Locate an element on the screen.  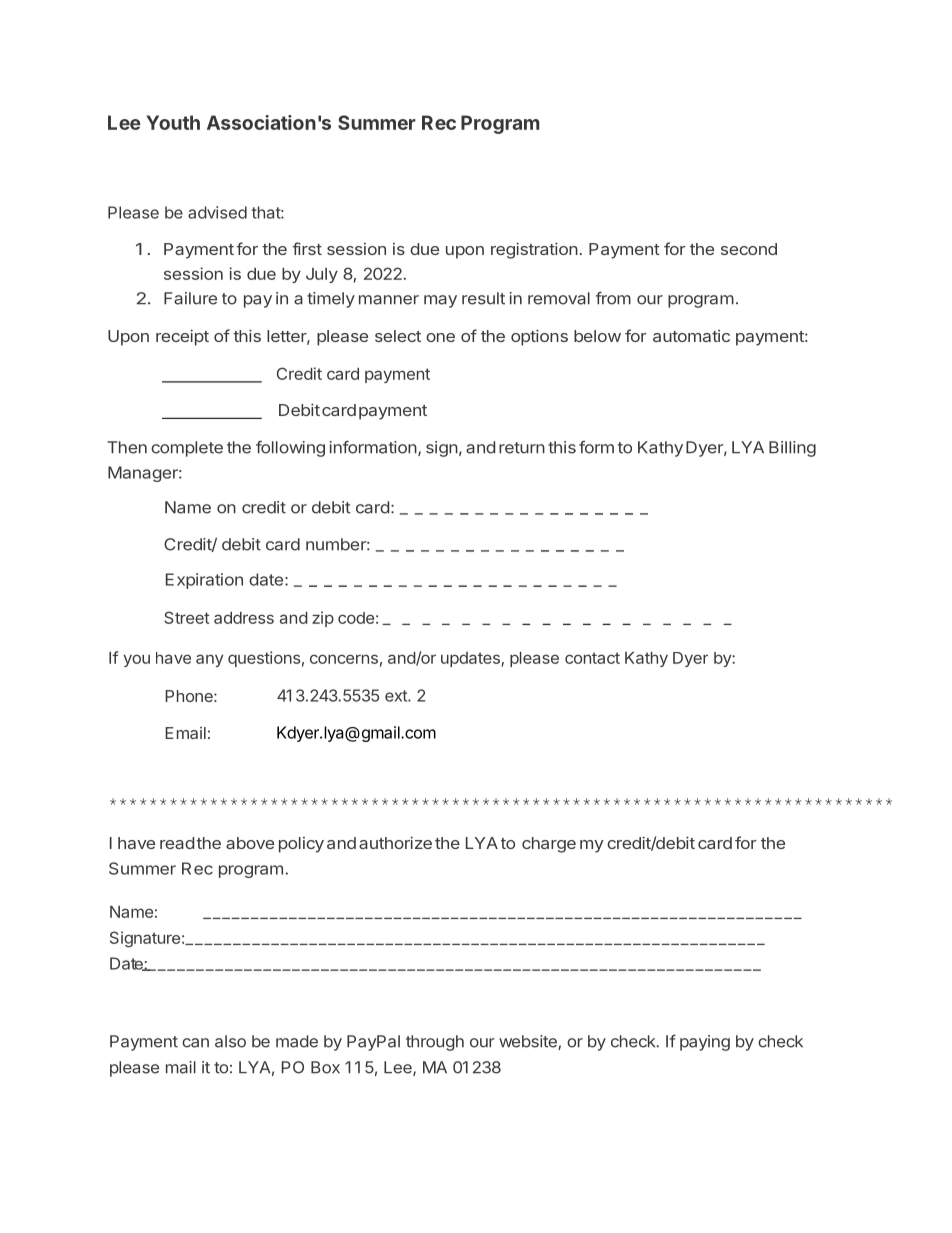
second is located at coordinates (749, 249).
